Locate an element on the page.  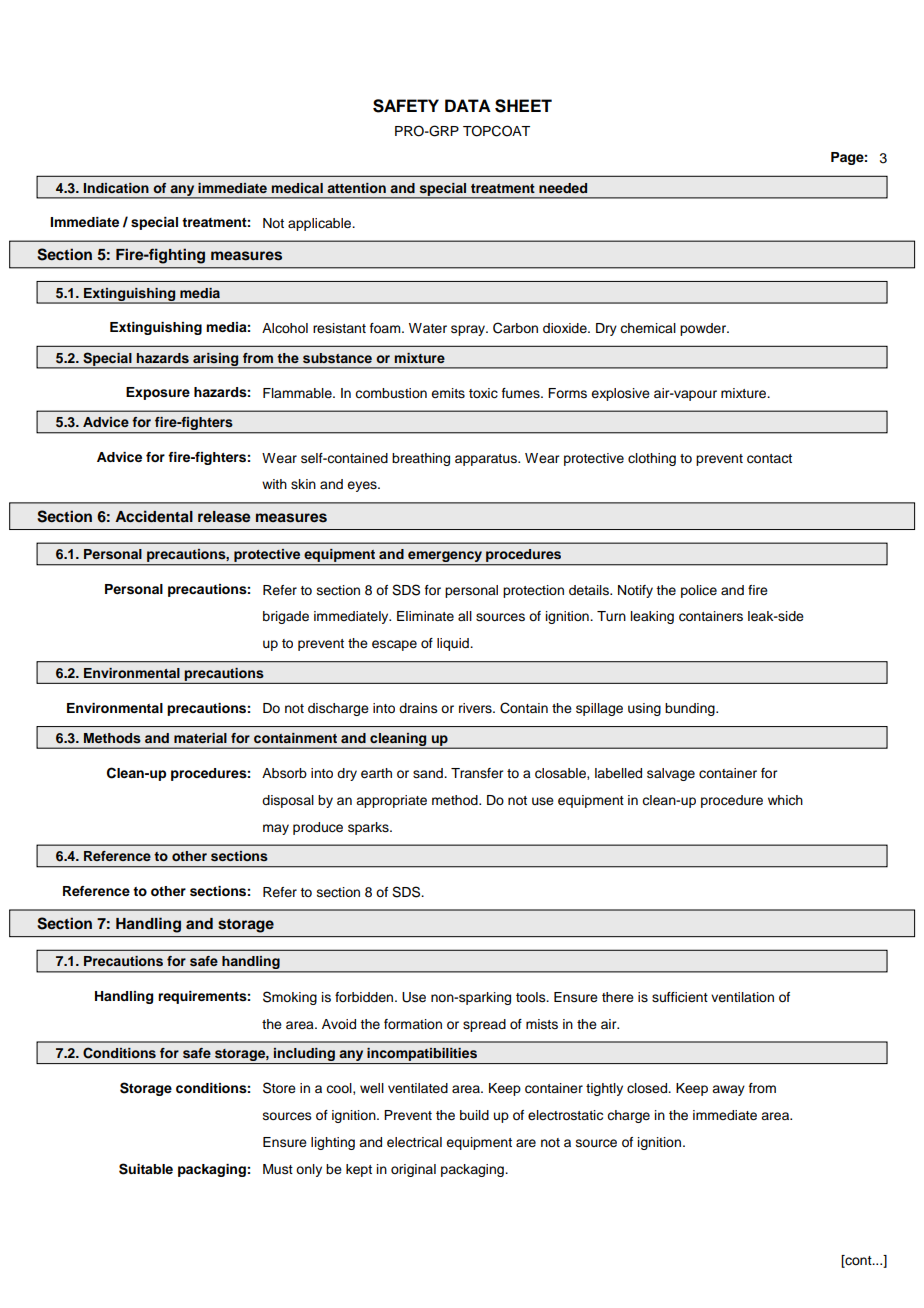
police is located at coordinates (699, 591).
